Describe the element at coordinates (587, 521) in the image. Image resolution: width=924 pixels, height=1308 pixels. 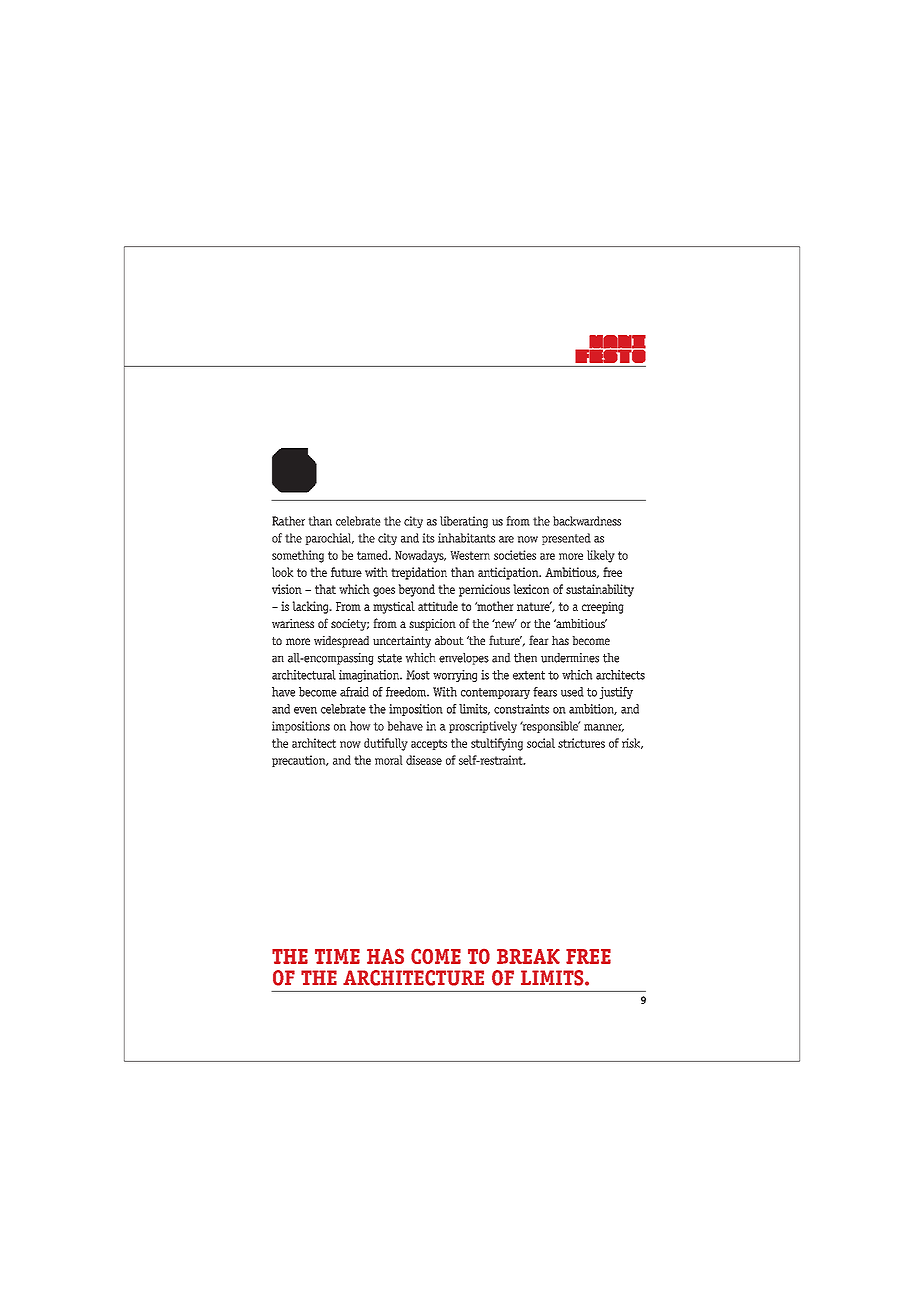
I see `backwardness` at that location.
